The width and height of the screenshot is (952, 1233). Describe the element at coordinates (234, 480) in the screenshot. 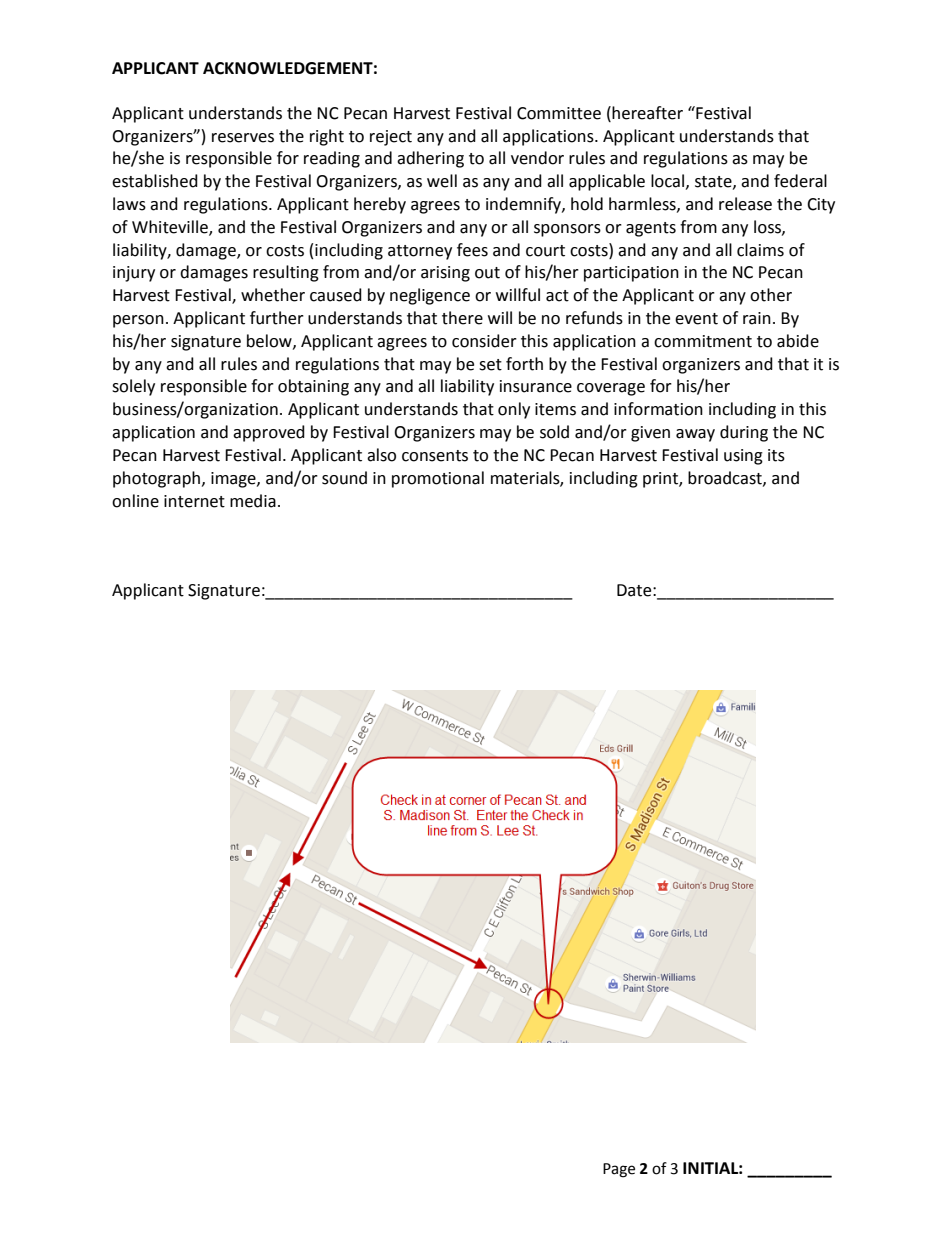

I see `image` at that location.
